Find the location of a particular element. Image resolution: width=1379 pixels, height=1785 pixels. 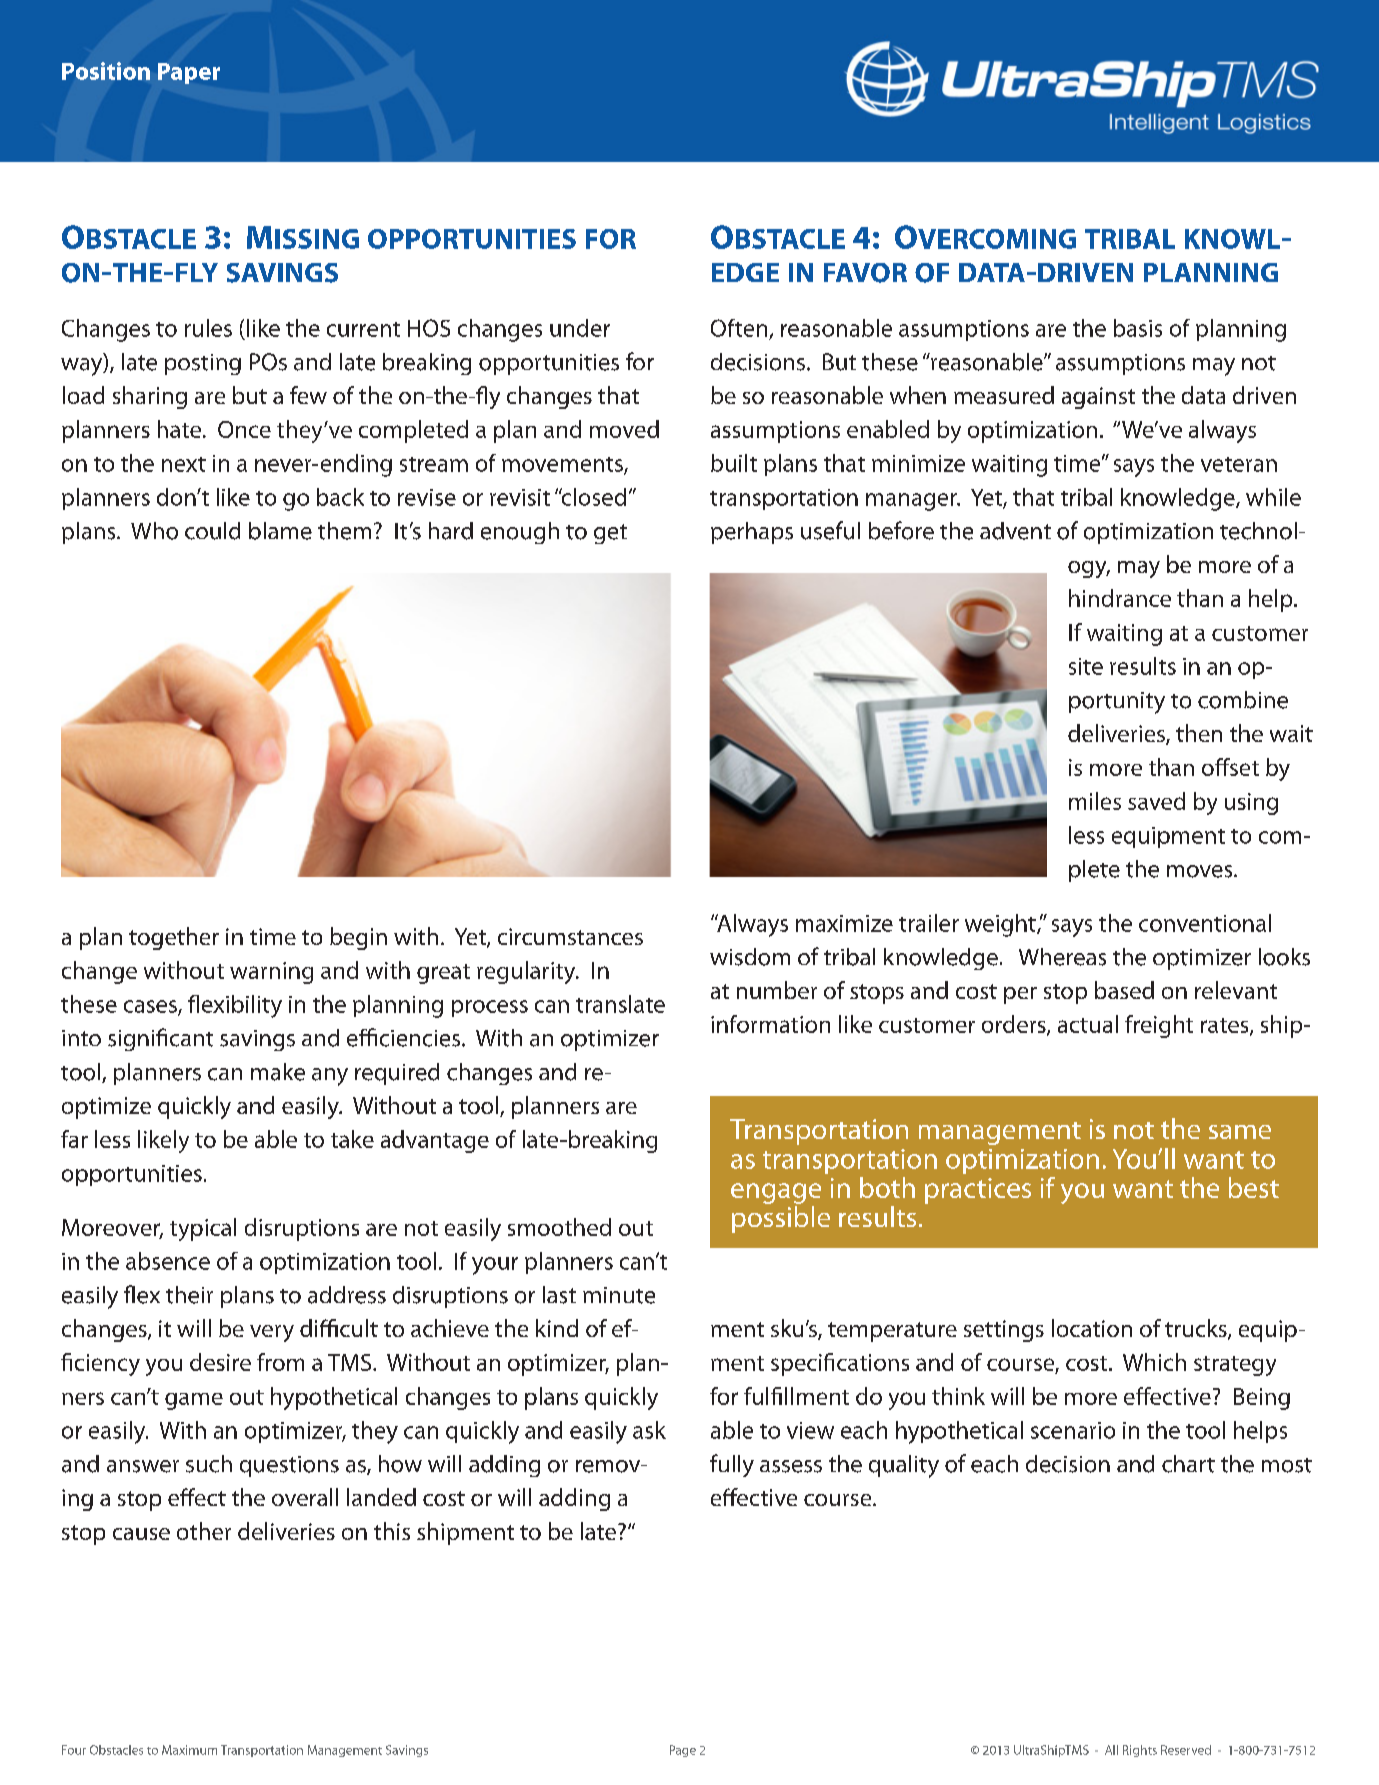

conventional is located at coordinates (1205, 923).
